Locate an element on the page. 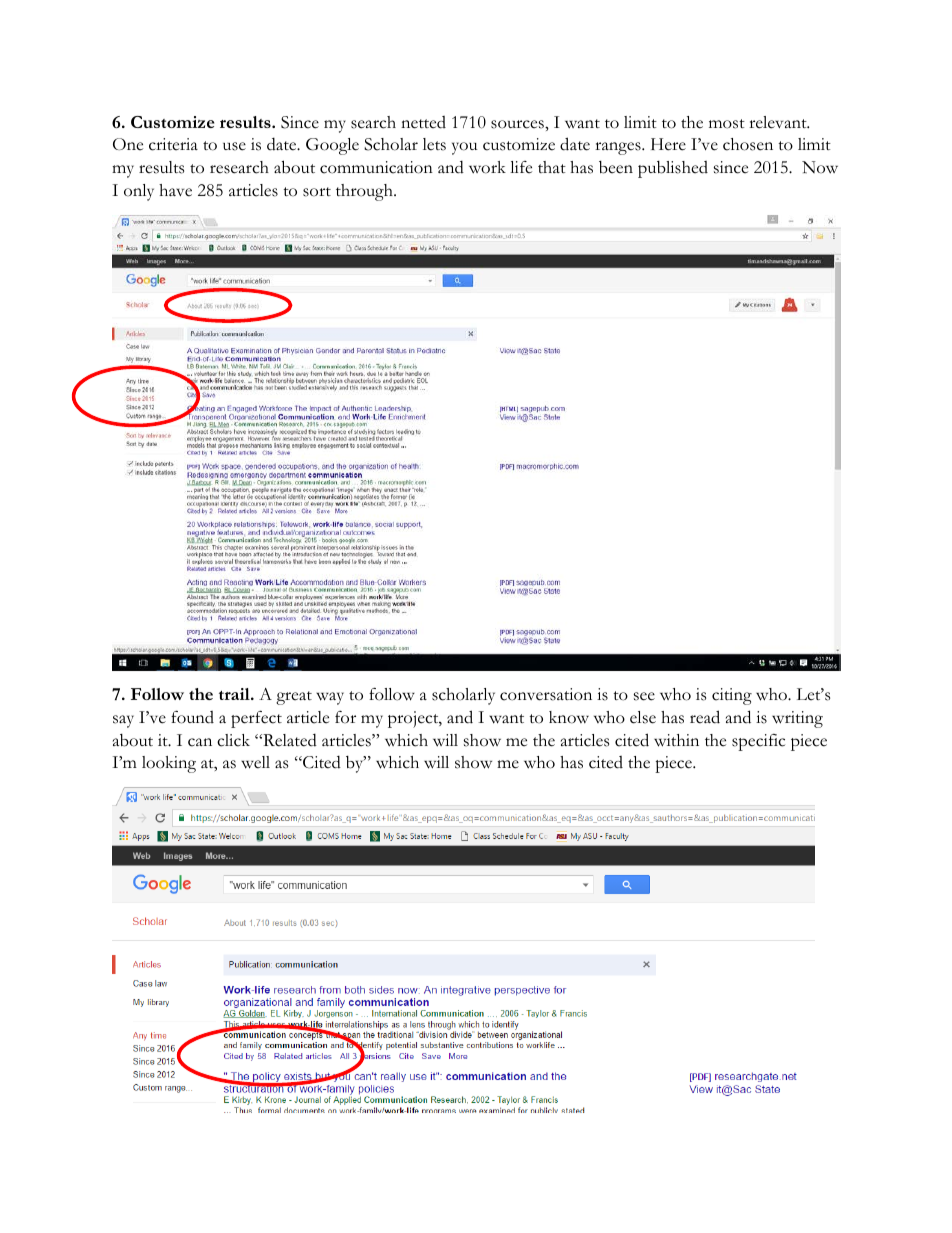  criteria is located at coordinates (173, 144).
